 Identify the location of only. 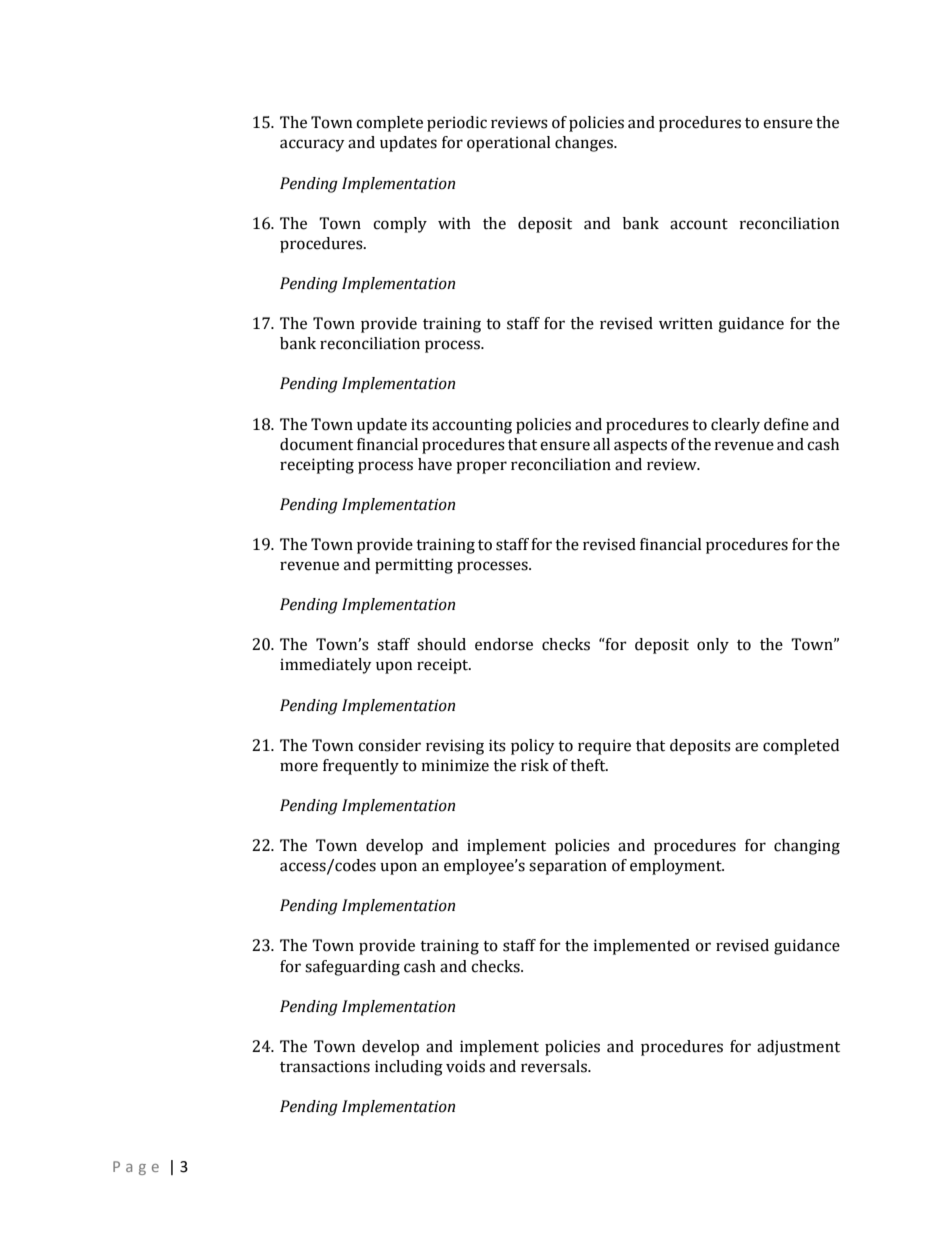
(713, 646).
